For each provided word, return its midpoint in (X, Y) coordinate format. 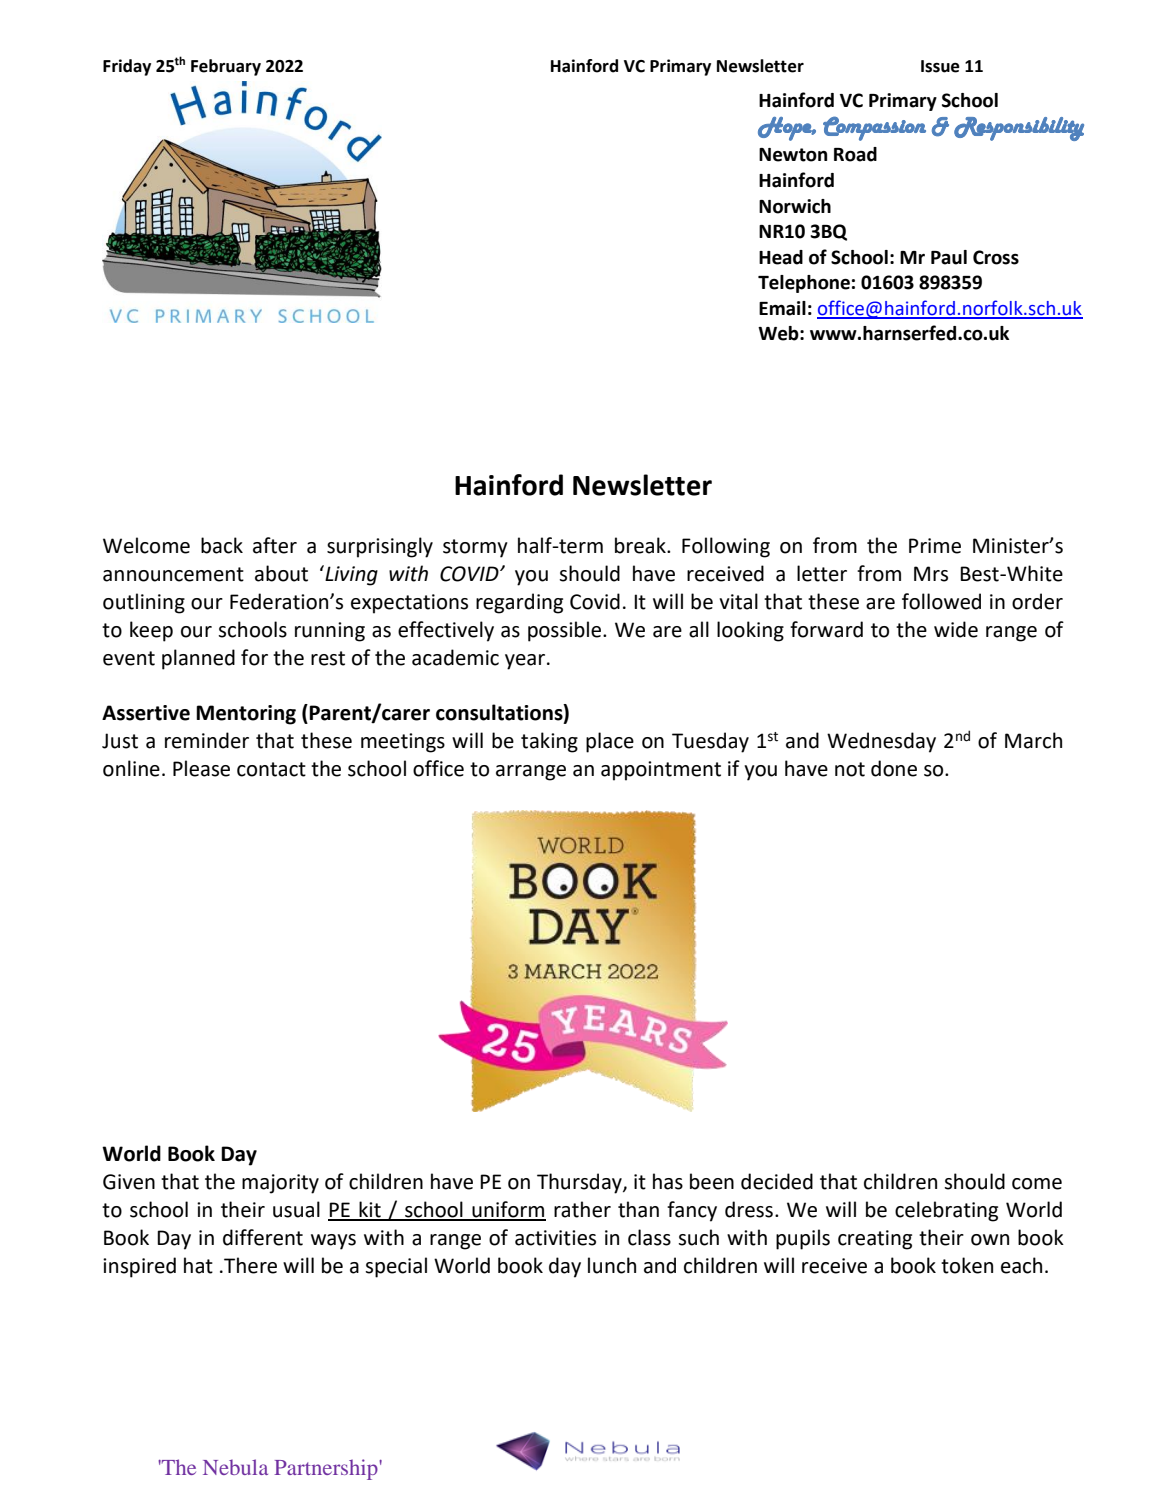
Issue (940, 66)
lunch (612, 1265)
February (226, 67)
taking (549, 742)
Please (201, 768)
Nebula (235, 1467)
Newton (793, 155)
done (894, 768)
